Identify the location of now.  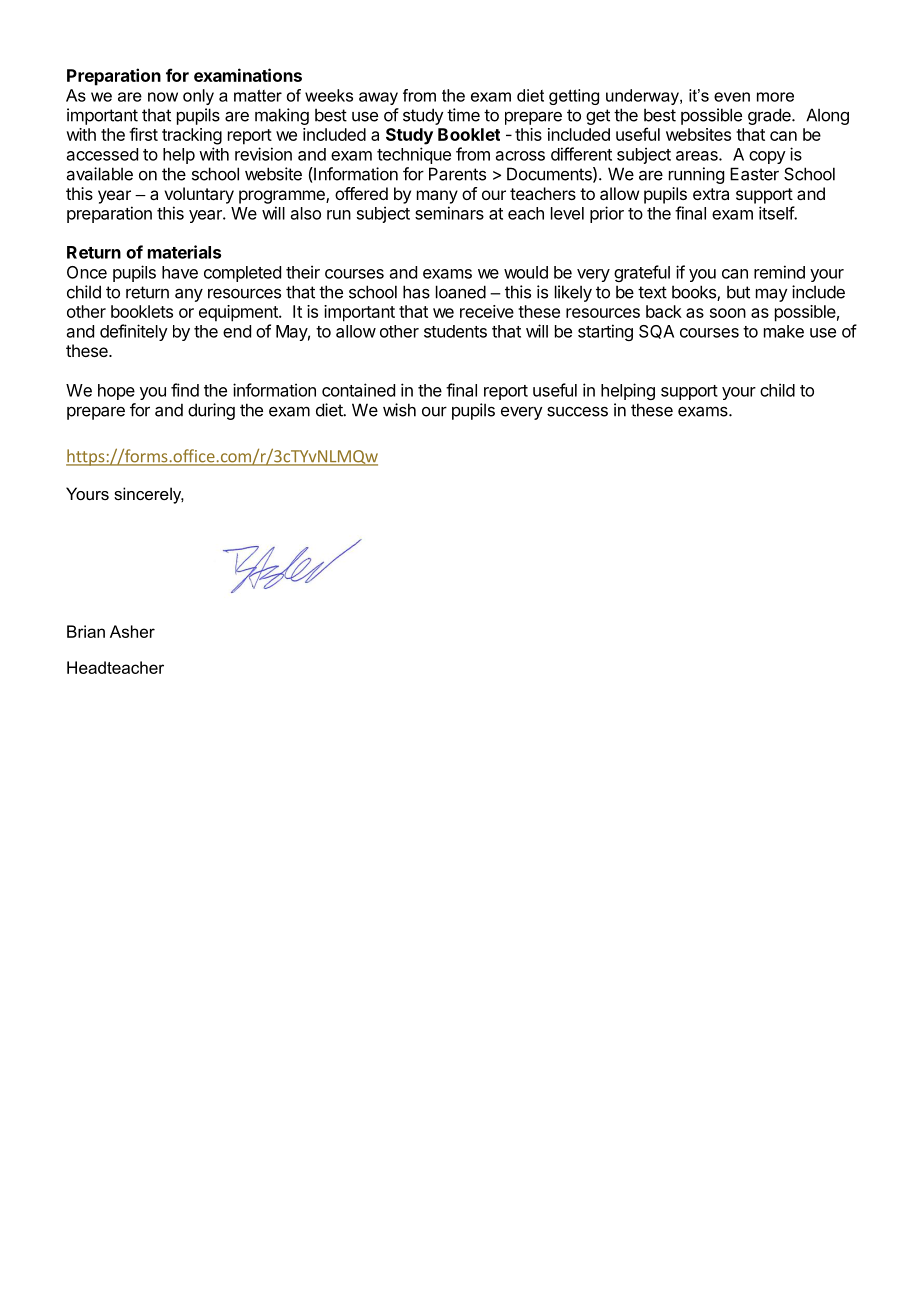
(163, 97).
